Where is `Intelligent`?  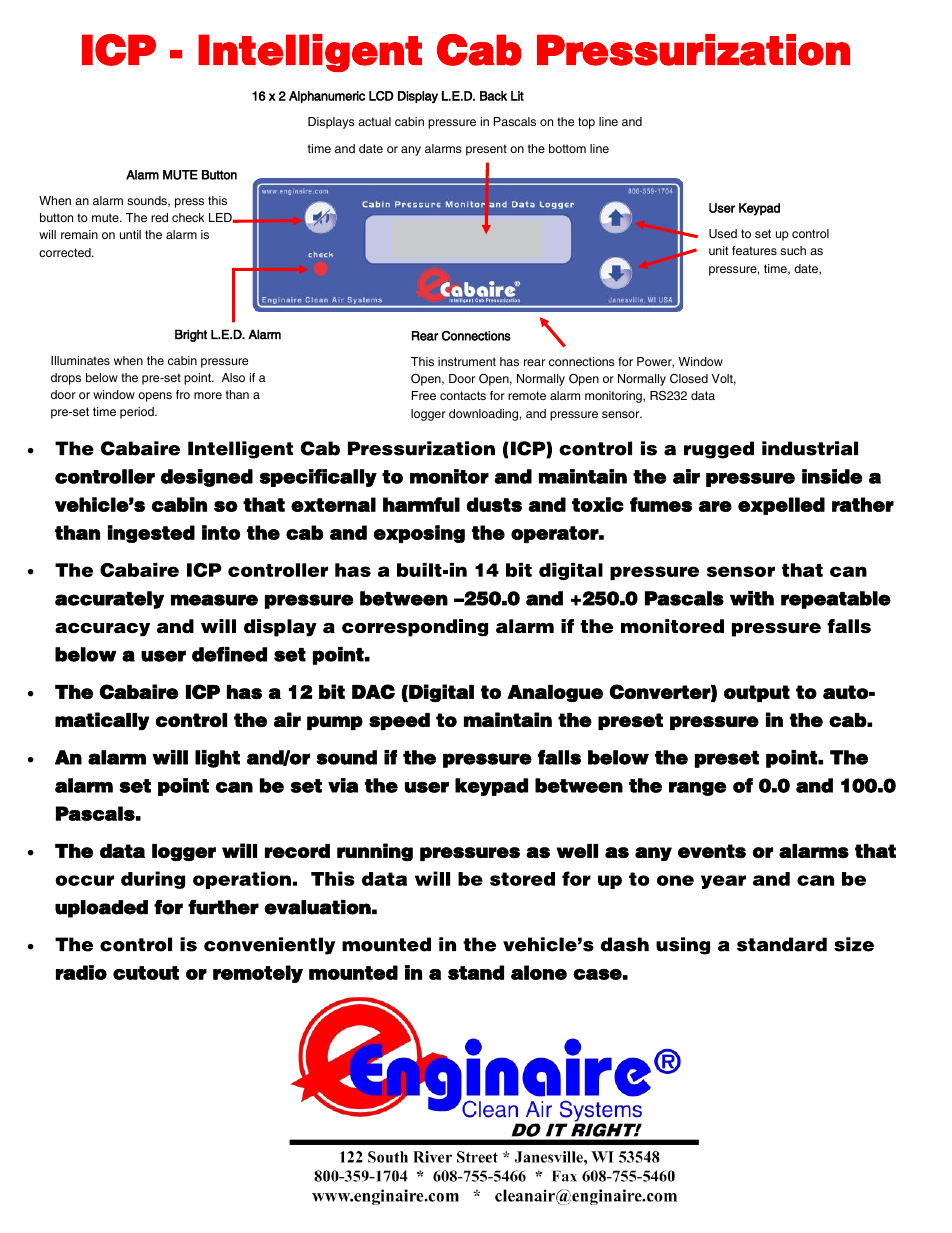
Intelligent is located at coordinates (310, 53).
